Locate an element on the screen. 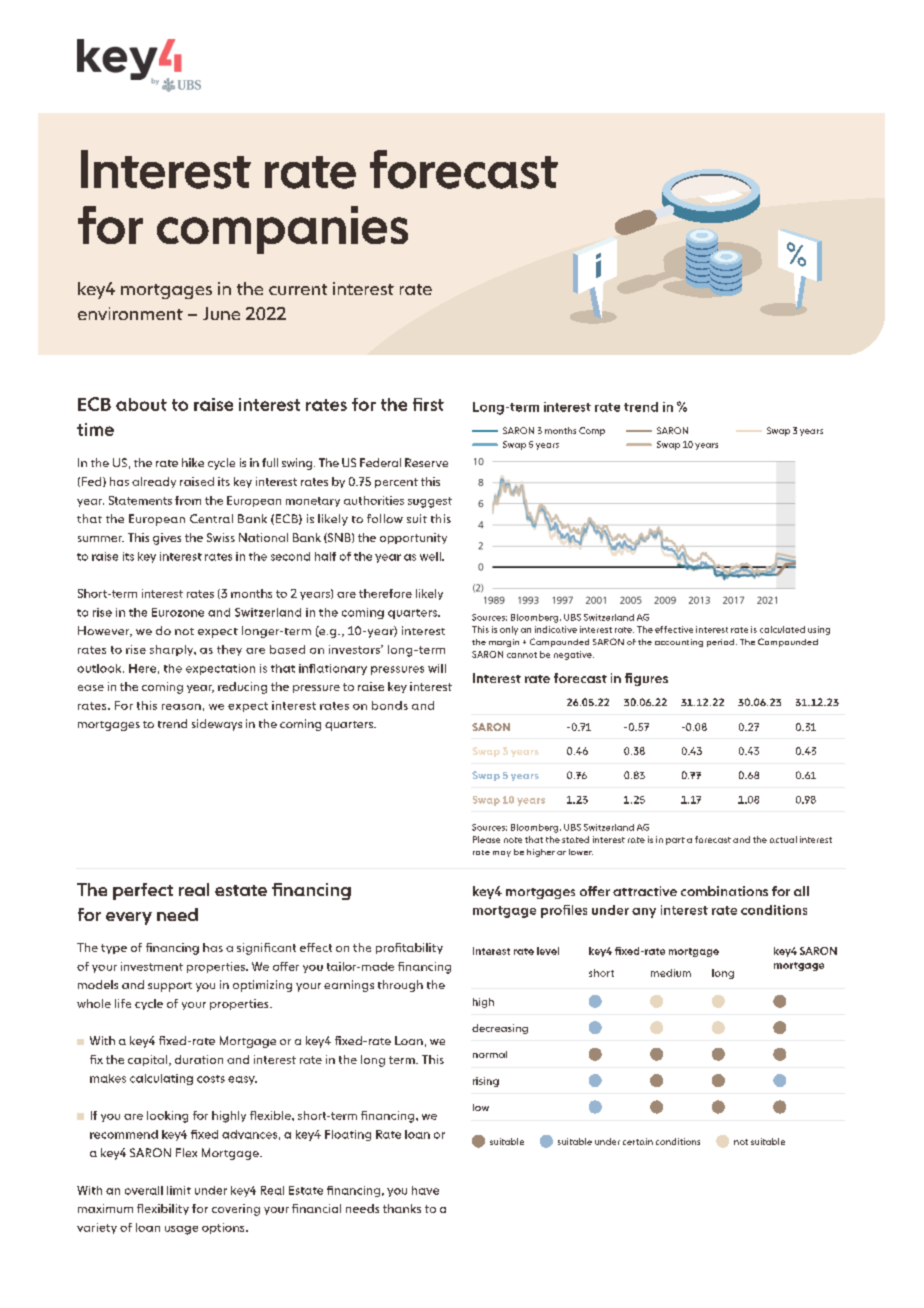 The width and height of the screenshot is (924, 1308). have is located at coordinates (425, 1190).
